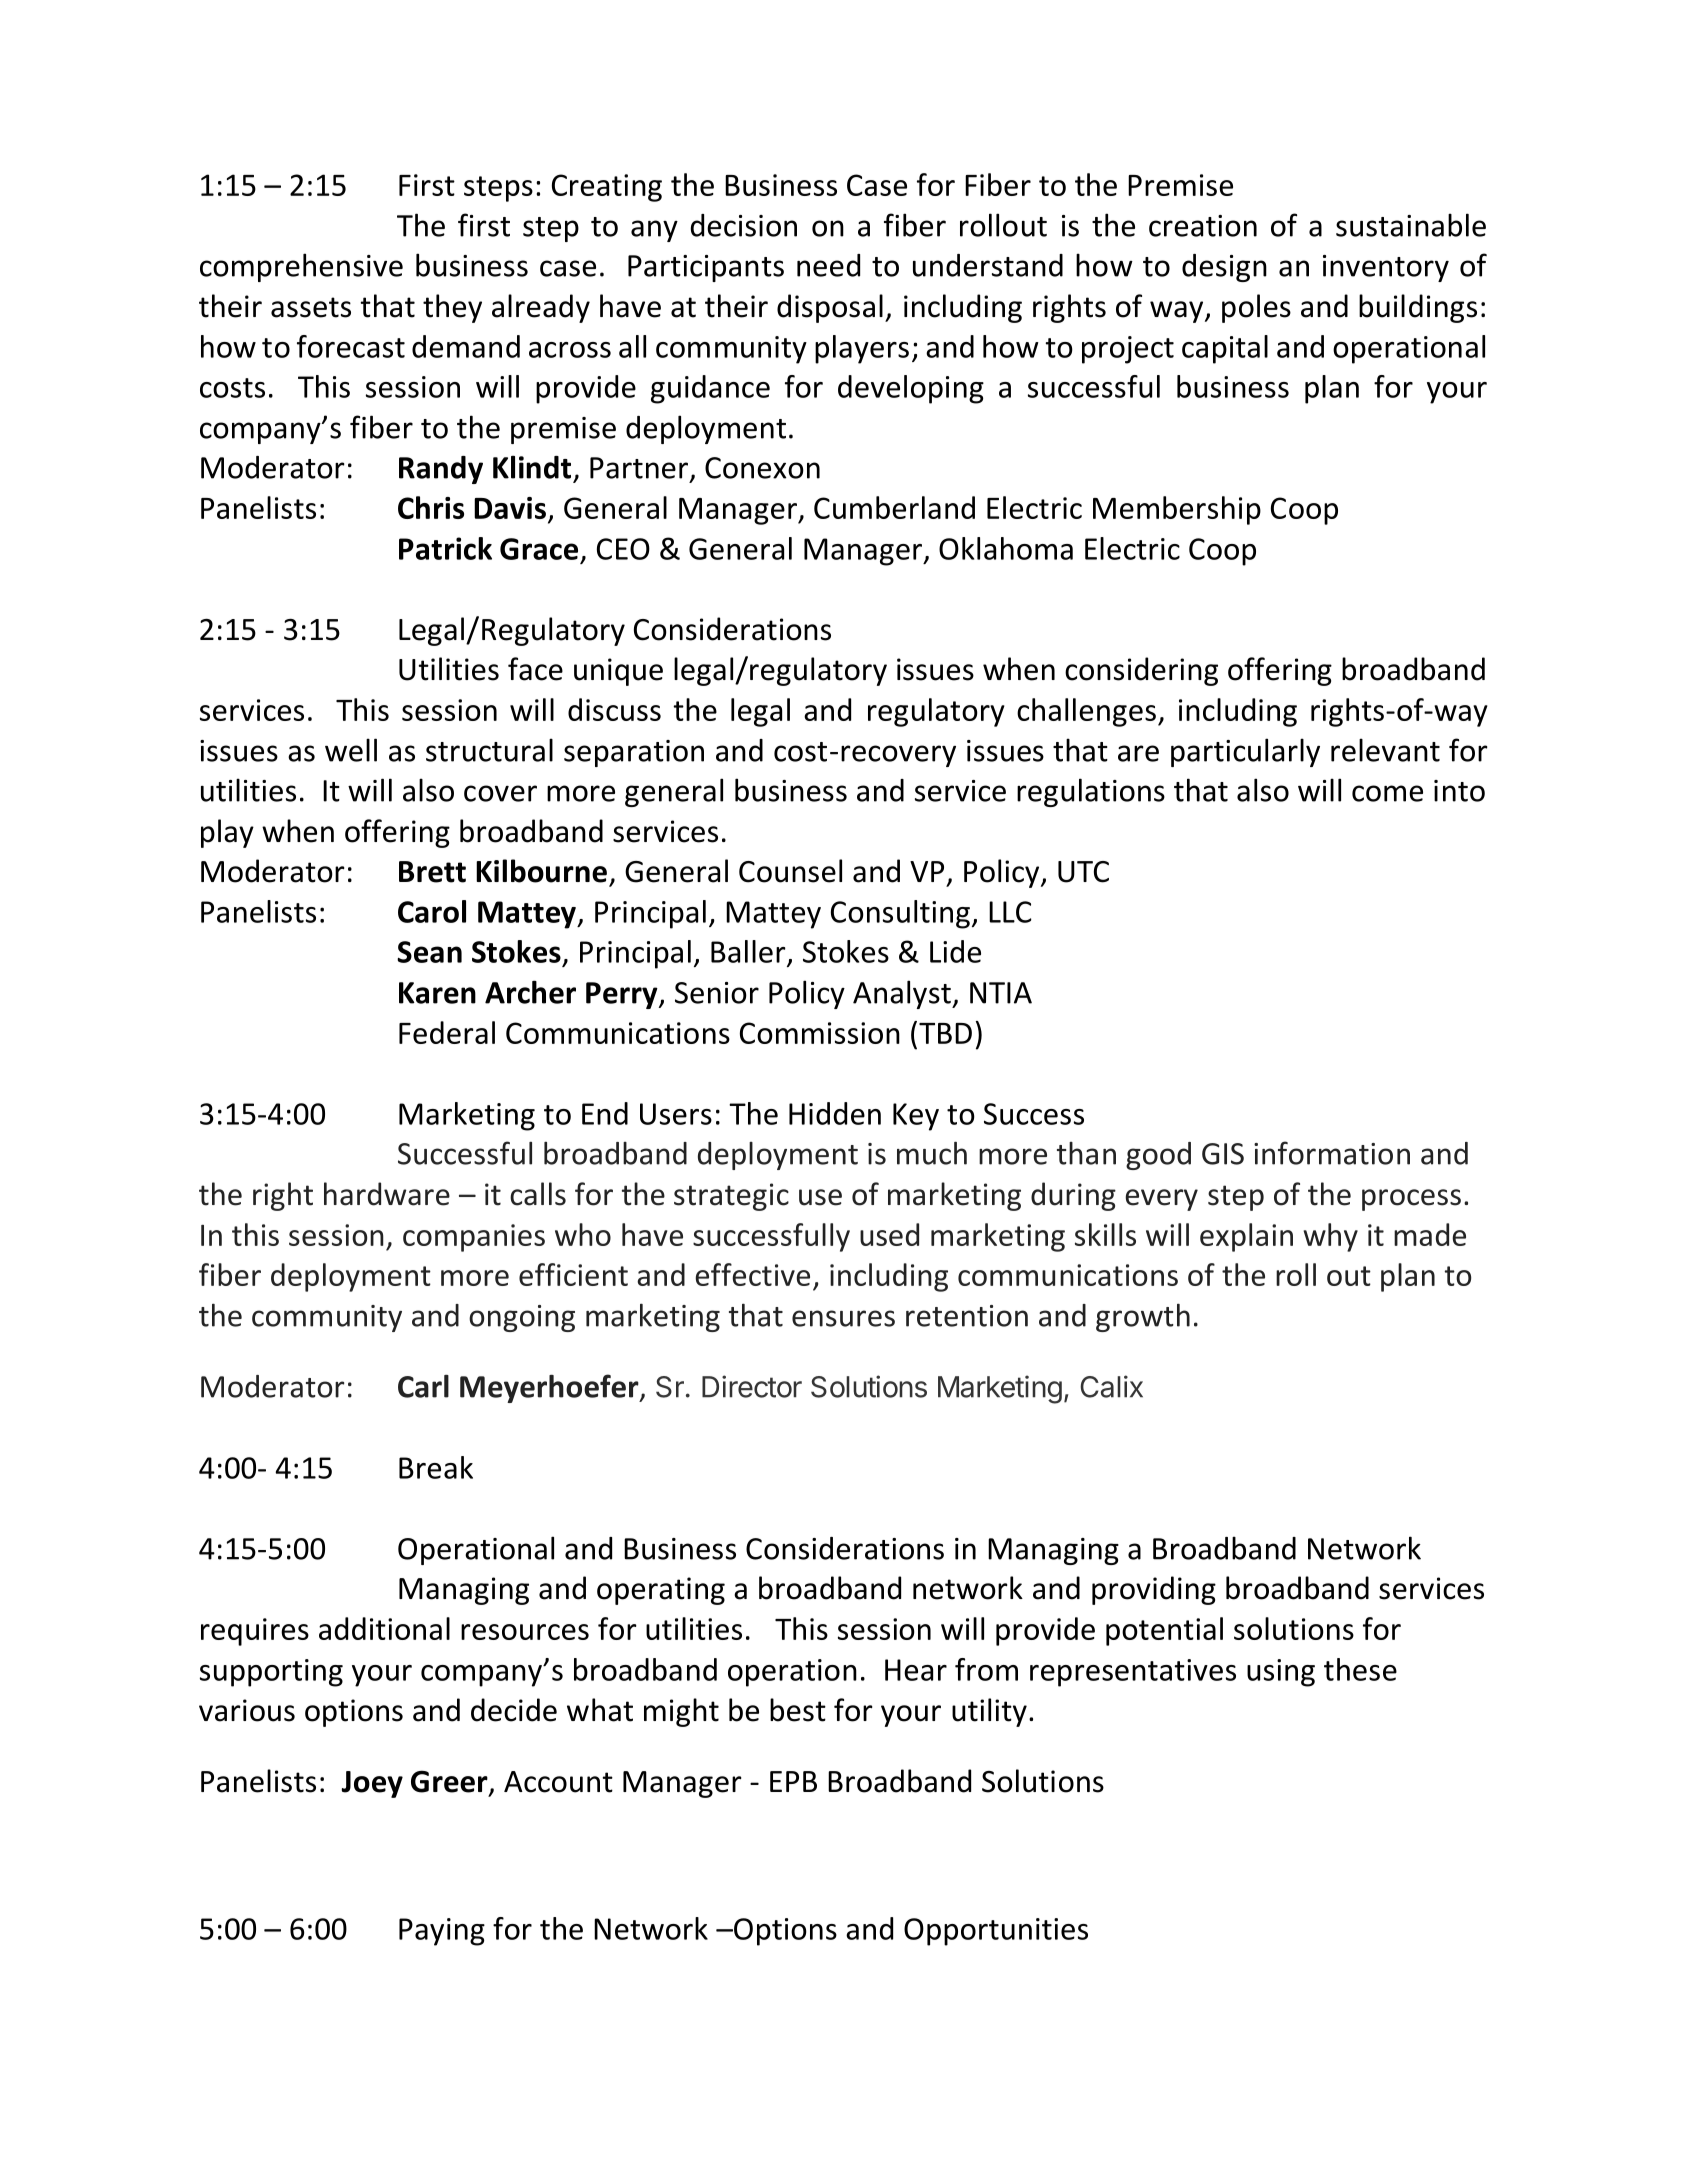  What do you see at coordinates (301, 267) in the screenshot?
I see `comprehensive` at bounding box center [301, 267].
